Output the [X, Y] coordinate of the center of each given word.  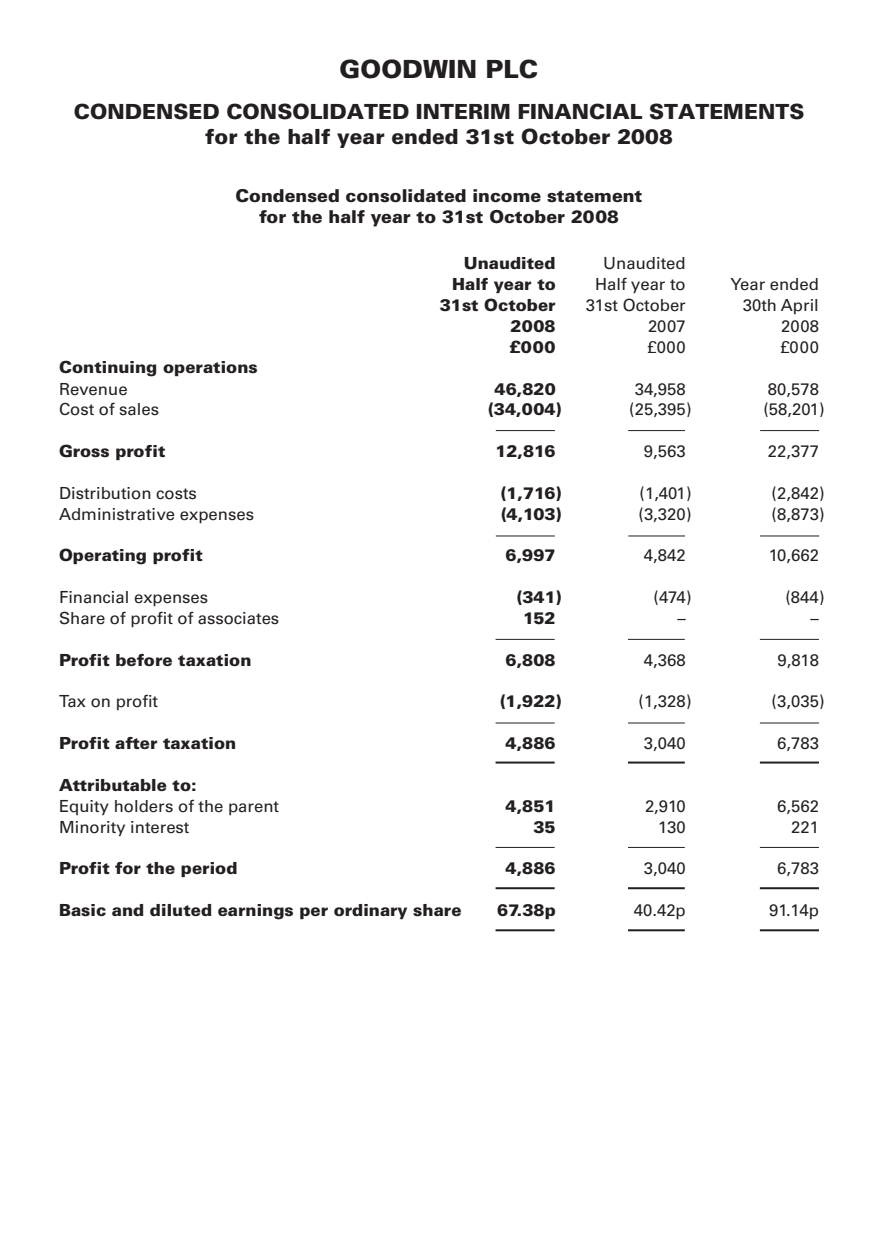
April [799, 306]
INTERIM [463, 111]
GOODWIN [408, 69]
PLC [512, 69]
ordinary [370, 911]
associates [238, 618]
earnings [255, 912]
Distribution [105, 493]
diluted [181, 910]
